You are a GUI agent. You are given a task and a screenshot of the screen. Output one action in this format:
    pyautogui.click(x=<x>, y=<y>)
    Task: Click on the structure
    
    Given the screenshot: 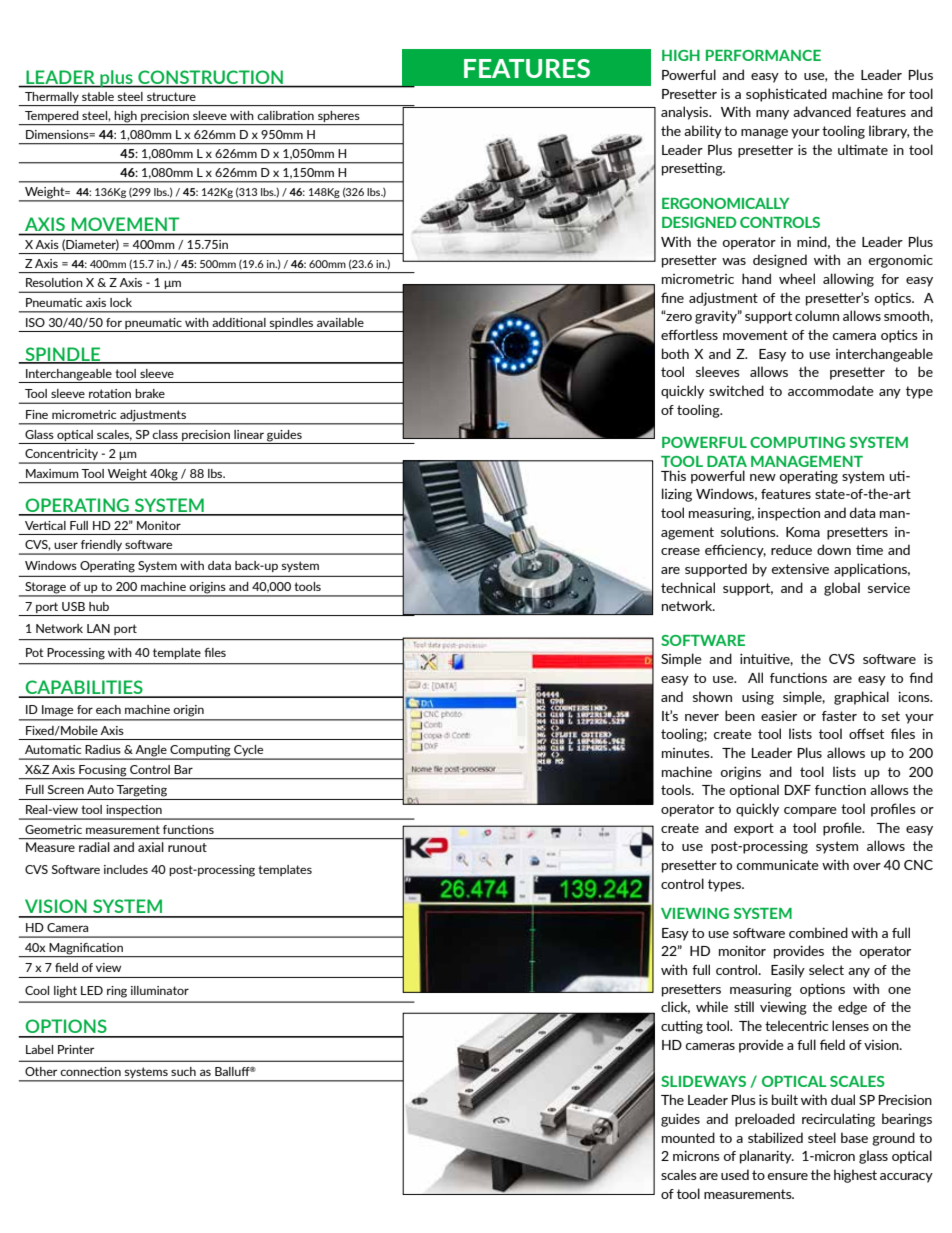 What is the action you would take?
    pyautogui.click(x=171, y=96)
